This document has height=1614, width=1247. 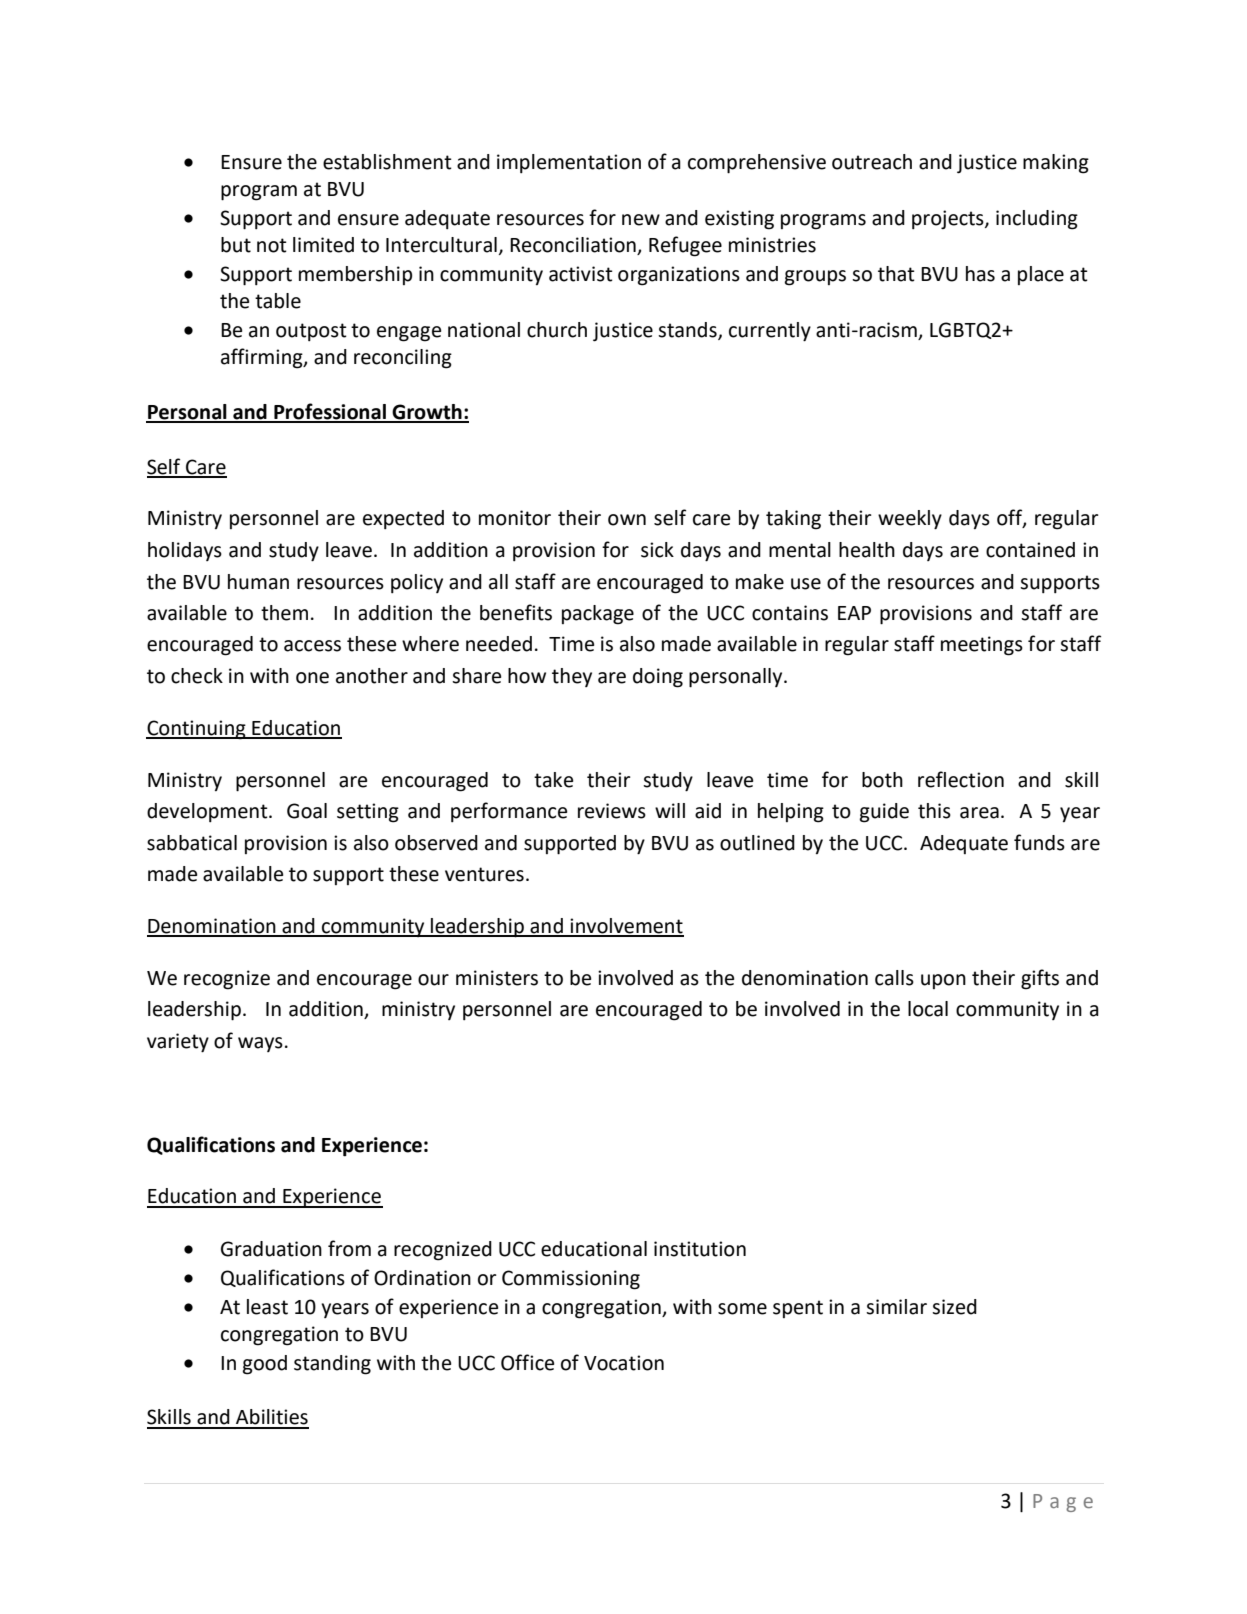 I want to click on projects, so click(x=949, y=219).
